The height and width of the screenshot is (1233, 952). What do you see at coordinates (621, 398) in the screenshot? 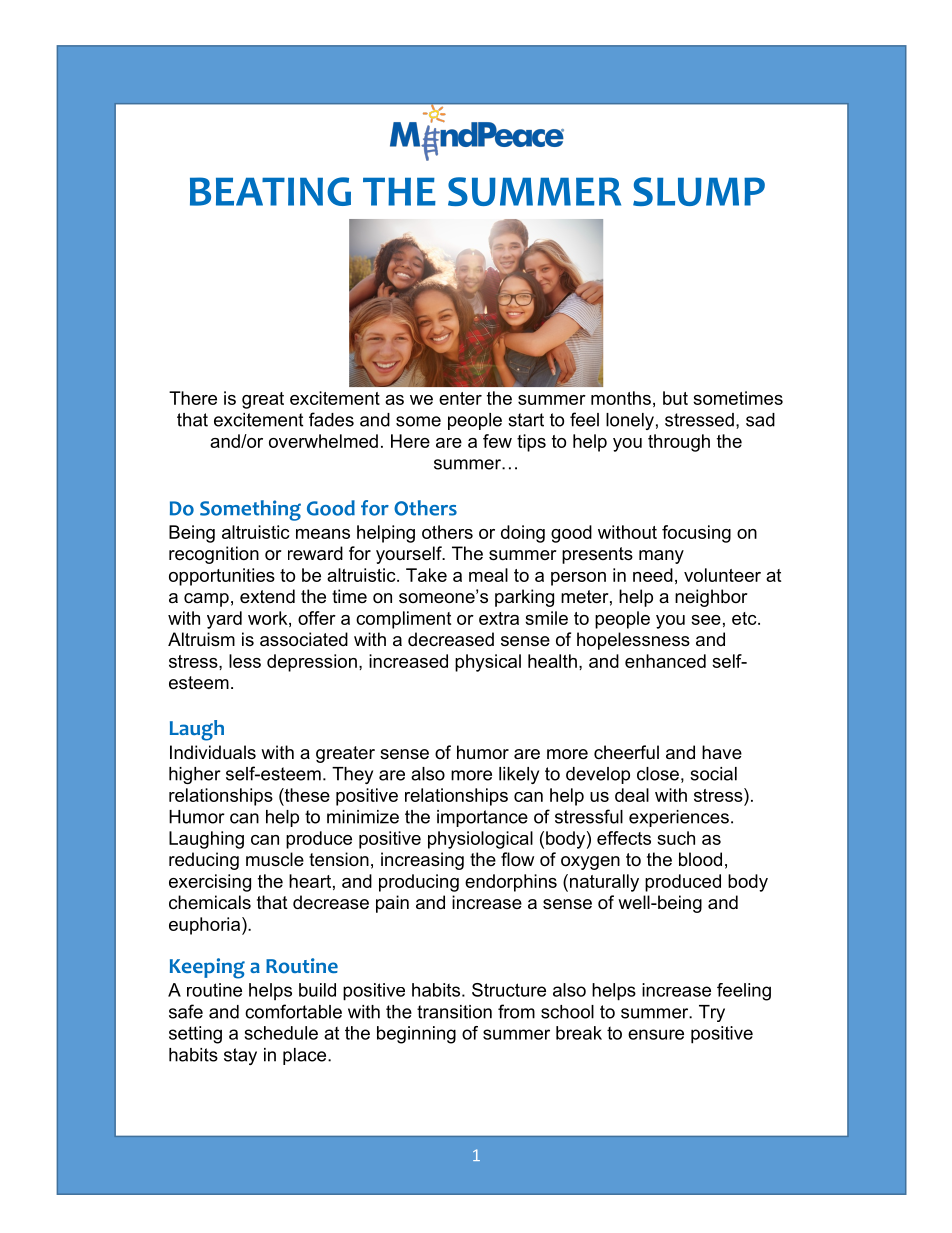
I see `months` at bounding box center [621, 398].
